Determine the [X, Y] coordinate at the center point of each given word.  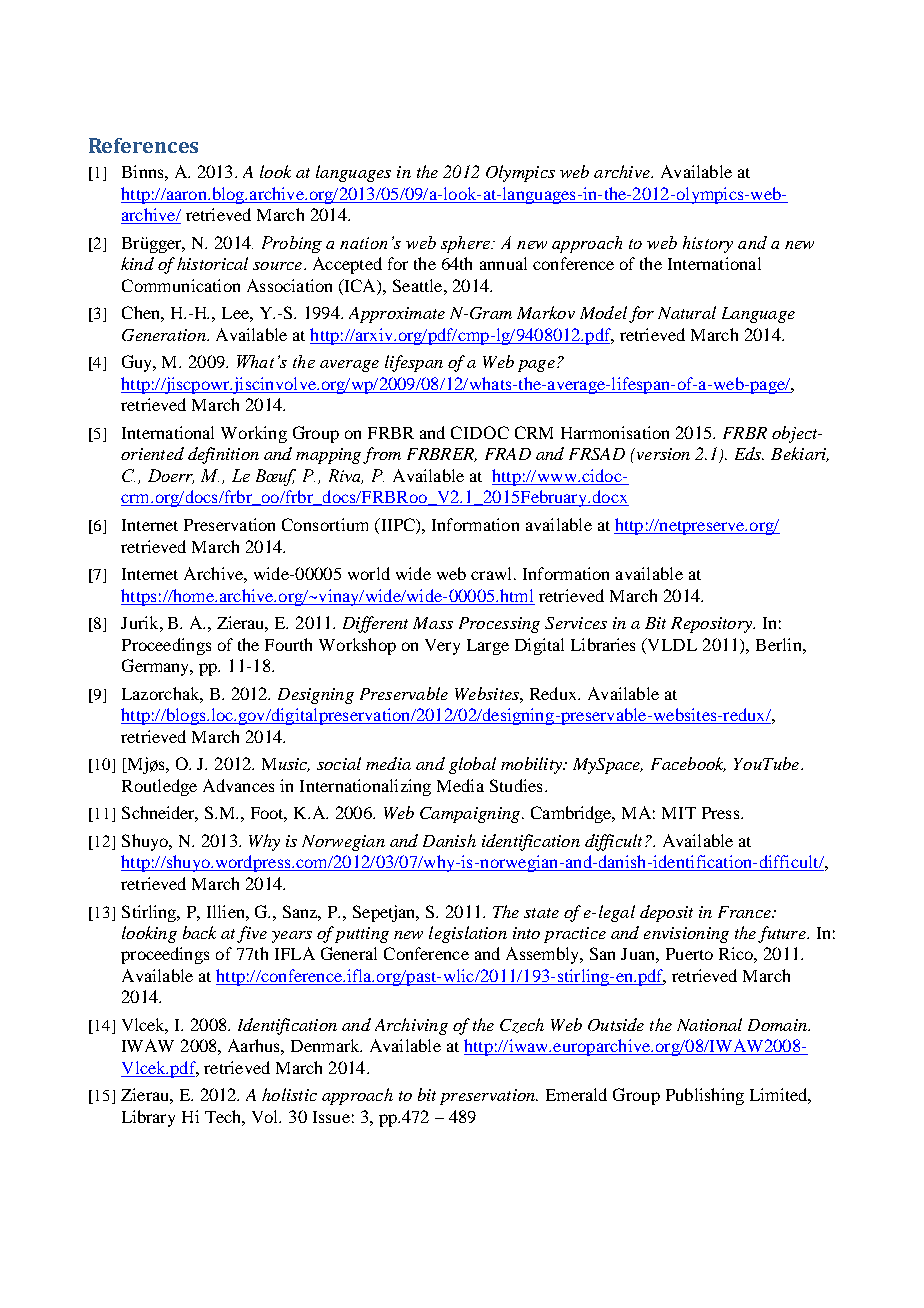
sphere [467, 244]
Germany [157, 667]
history [708, 244]
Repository [712, 625]
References [143, 145]
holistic [289, 1094]
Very [442, 647]
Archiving [411, 1026]
